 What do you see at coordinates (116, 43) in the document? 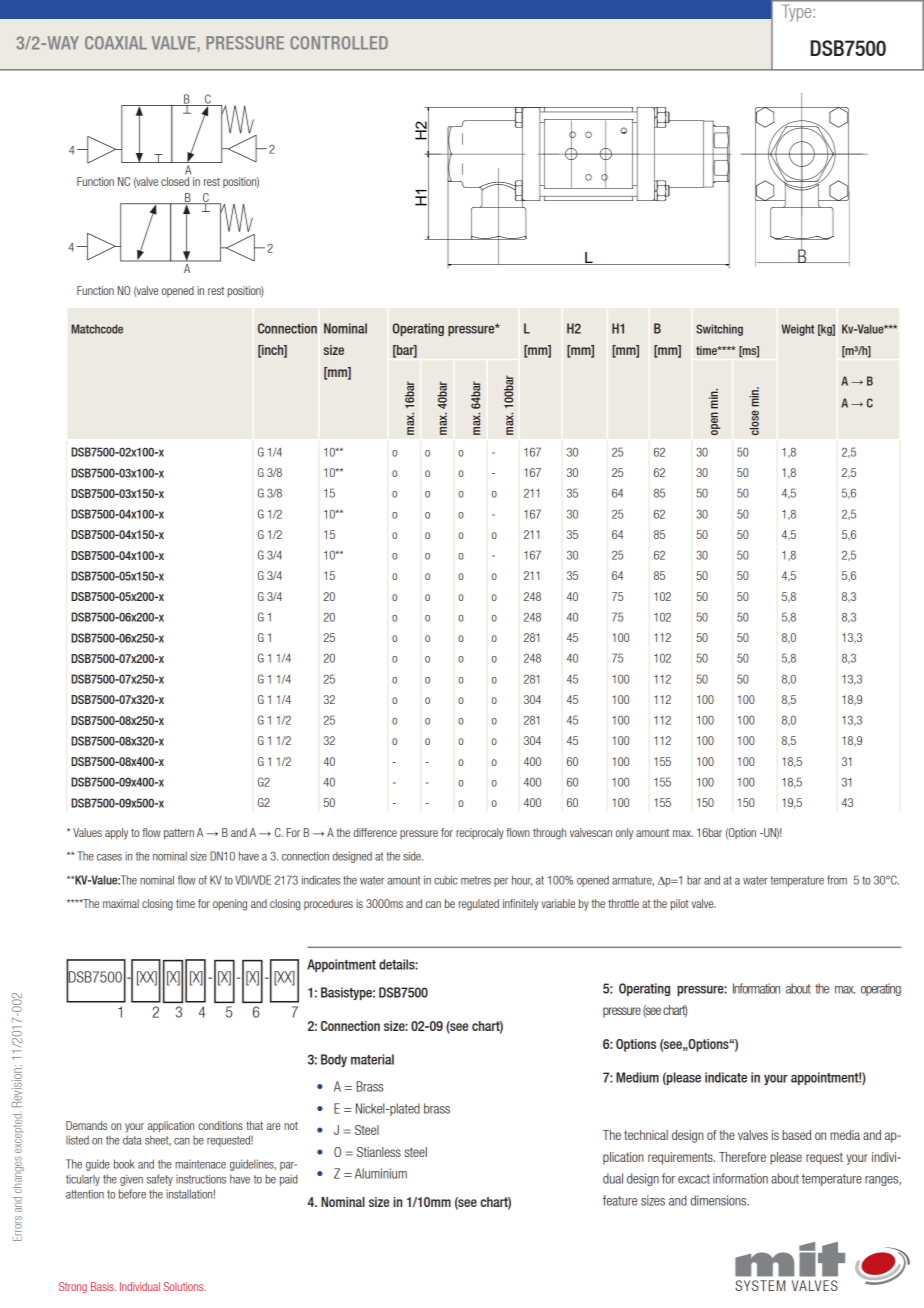
I see `COAXIAL` at bounding box center [116, 43].
